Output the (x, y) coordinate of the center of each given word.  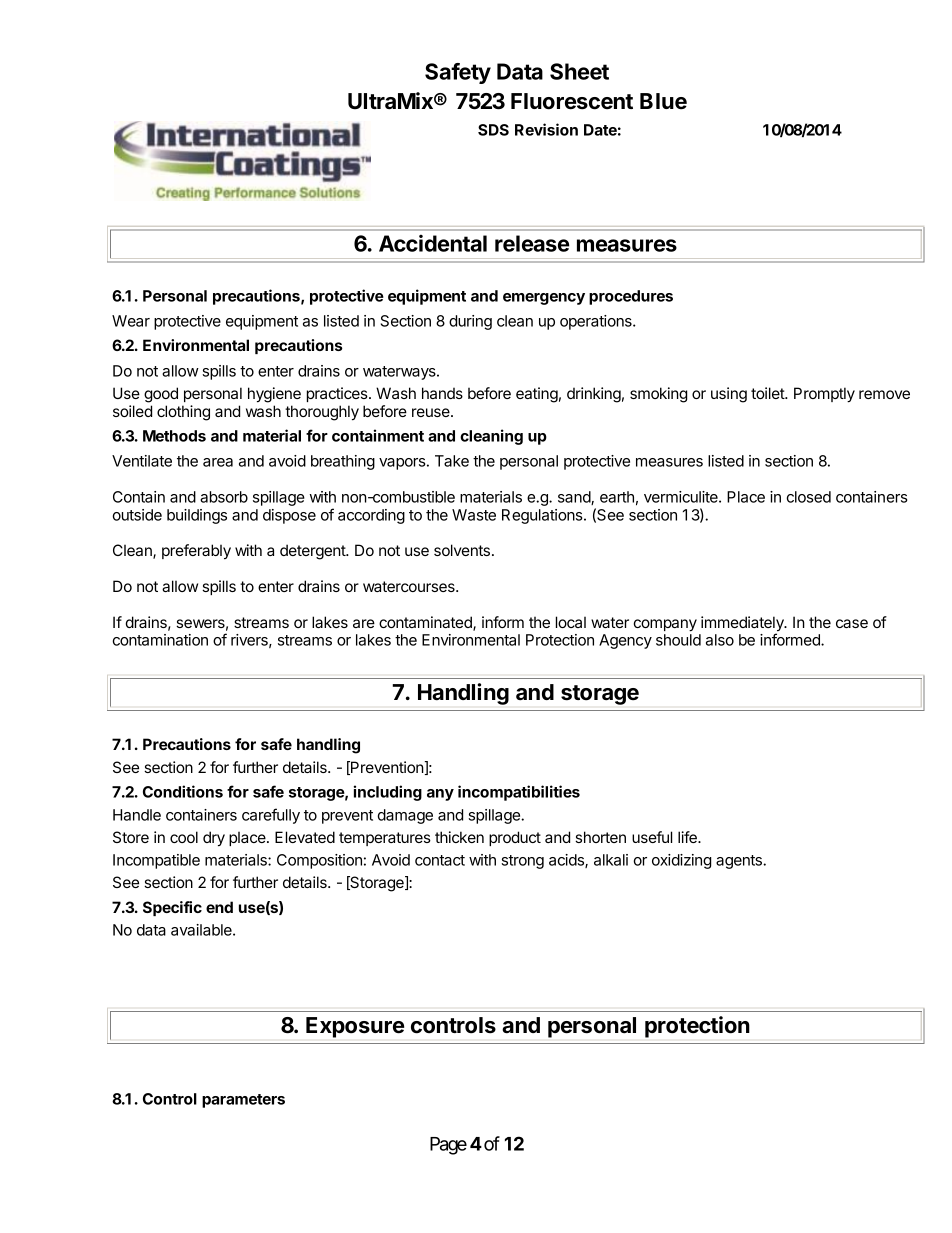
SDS (493, 130)
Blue (663, 101)
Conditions (183, 791)
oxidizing (681, 861)
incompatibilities (519, 793)
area (218, 462)
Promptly (824, 395)
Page (448, 1146)
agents (740, 862)
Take (452, 461)
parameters (243, 1101)
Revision (546, 129)
